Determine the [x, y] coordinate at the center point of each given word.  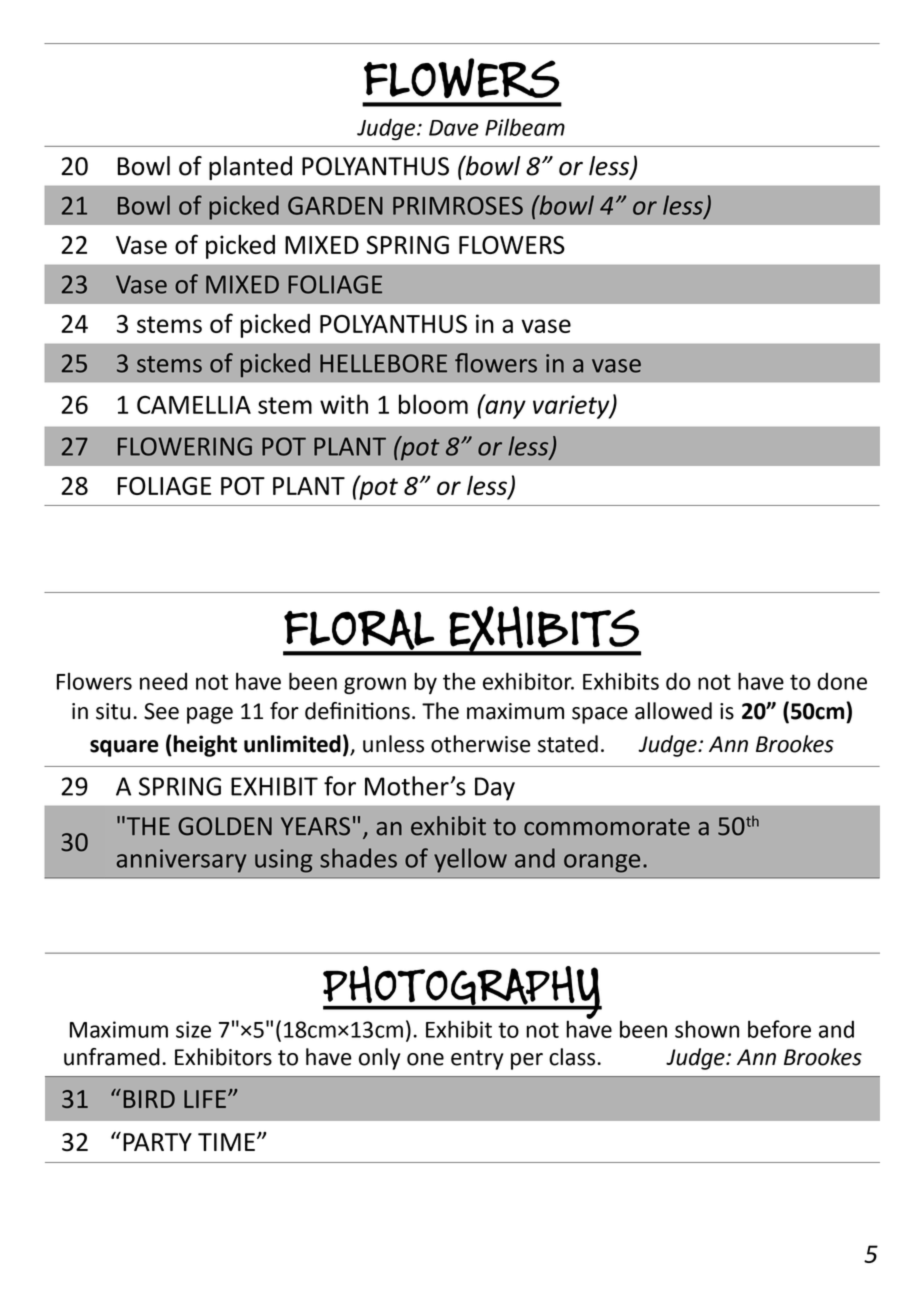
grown [375, 686]
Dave [454, 128]
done [842, 681]
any [504, 408]
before [779, 1029]
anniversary [181, 861]
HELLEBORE [383, 363]
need [163, 681]
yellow [470, 860]
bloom [433, 404]
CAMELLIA [194, 404]
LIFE [205, 1099]
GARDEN [335, 205]
